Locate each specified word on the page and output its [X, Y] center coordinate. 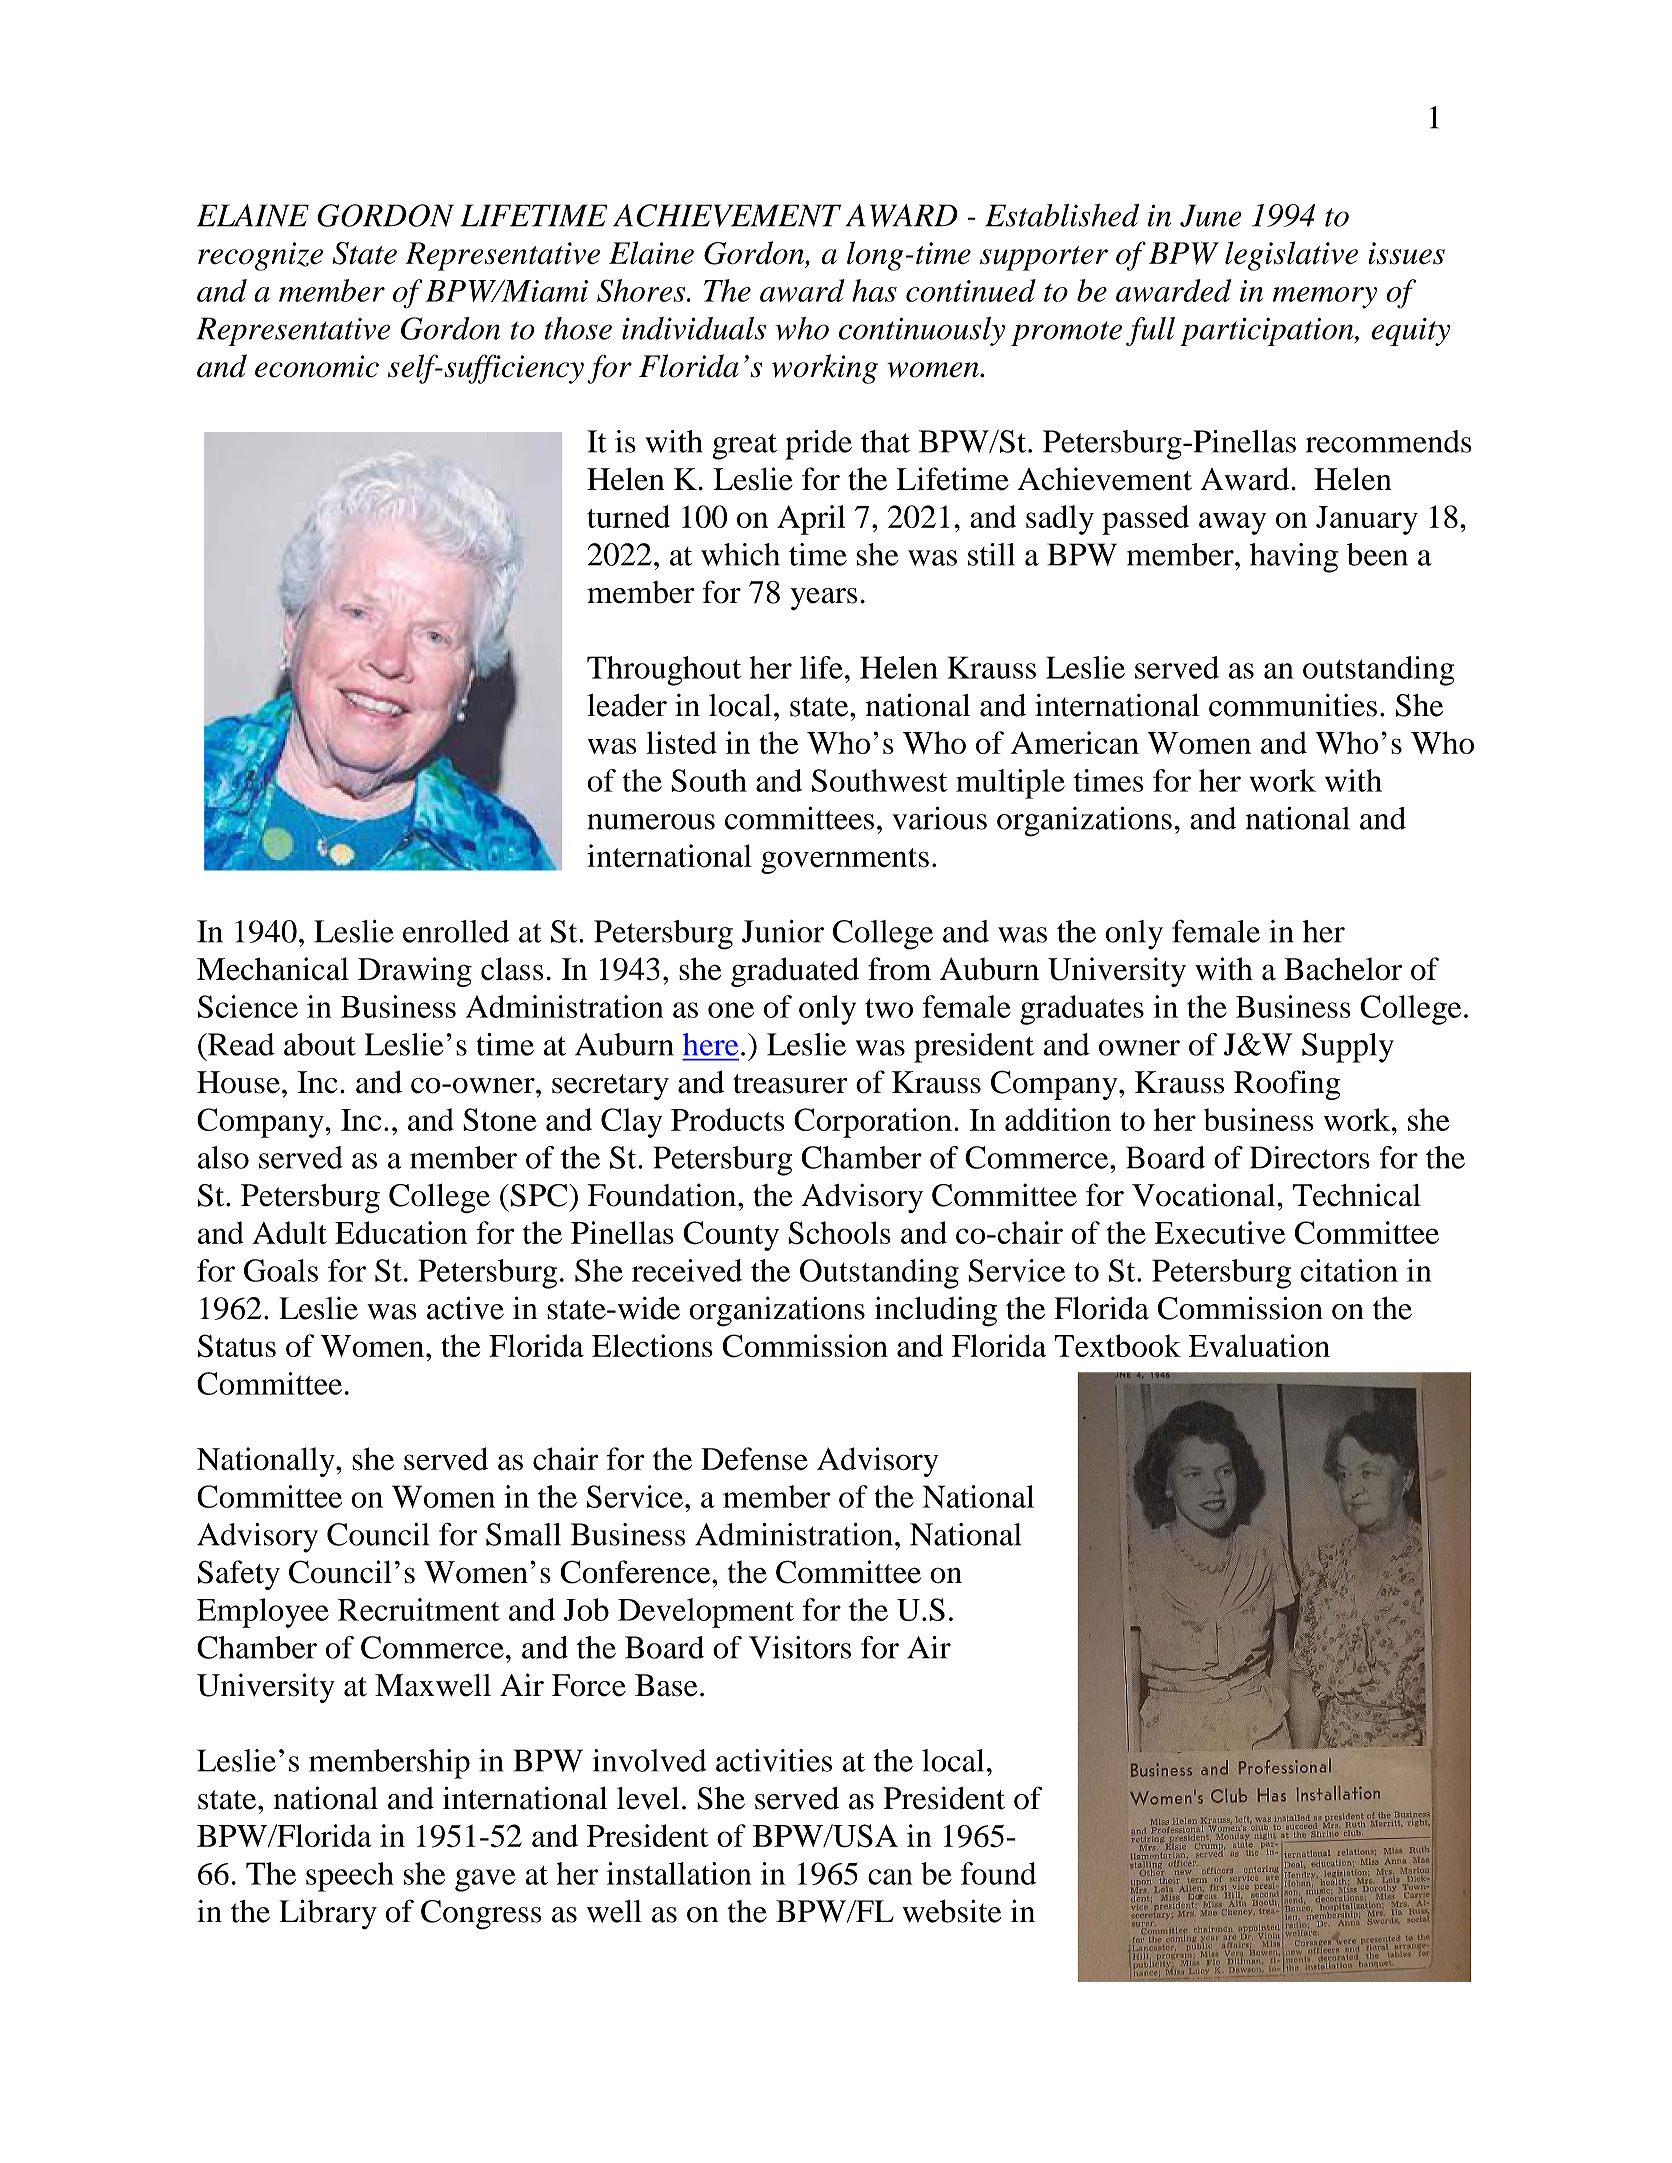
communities [1293, 705]
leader [627, 705]
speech [350, 1877]
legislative [1291, 256]
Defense [754, 1459]
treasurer [790, 1084]
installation [679, 1873]
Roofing [1287, 1085]
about [320, 1044]
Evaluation [1259, 1345]
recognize [260, 256]
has [874, 290]
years [824, 599]
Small [523, 1534]
